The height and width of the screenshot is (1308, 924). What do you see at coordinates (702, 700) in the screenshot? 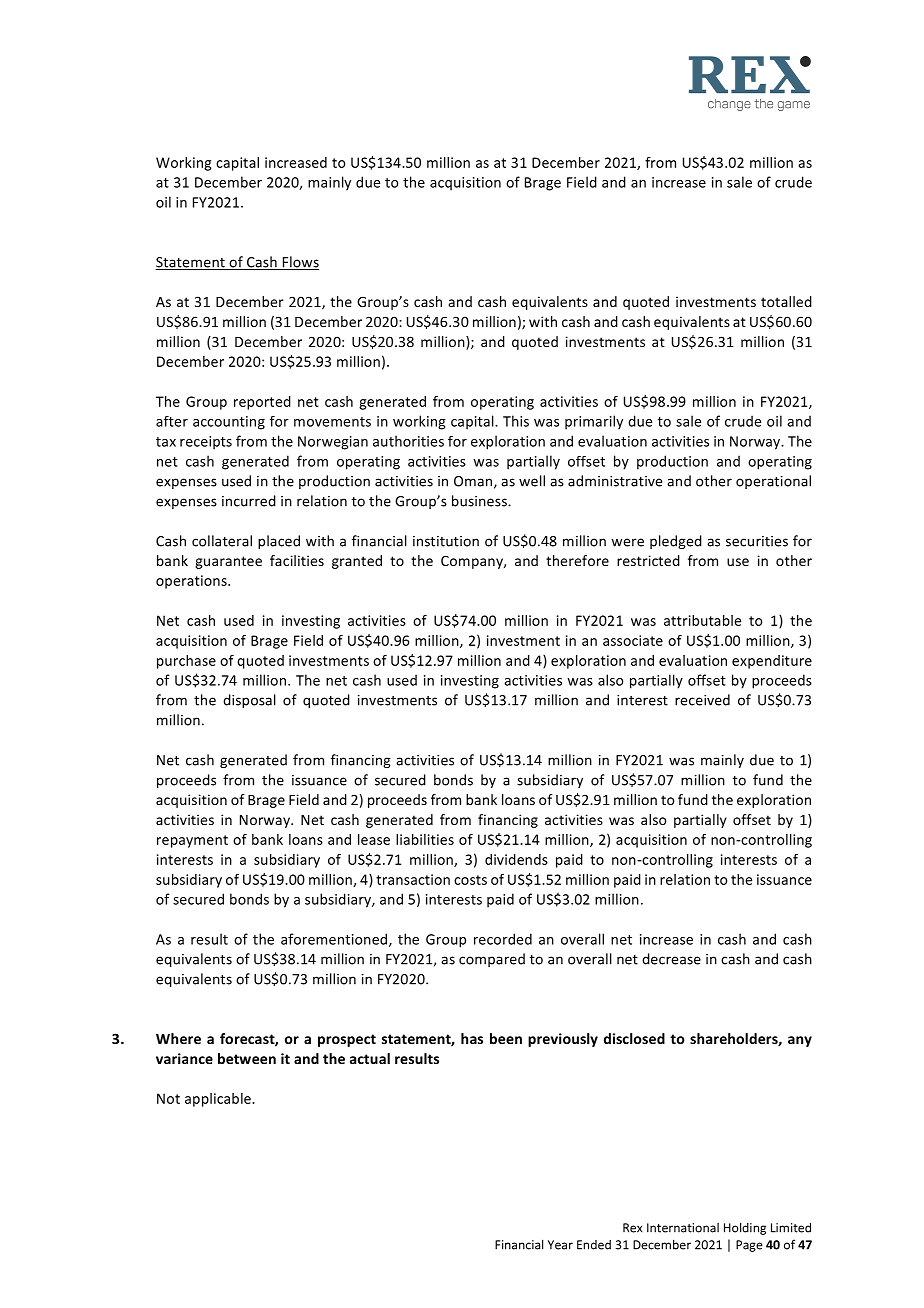
I see `received` at bounding box center [702, 700].
